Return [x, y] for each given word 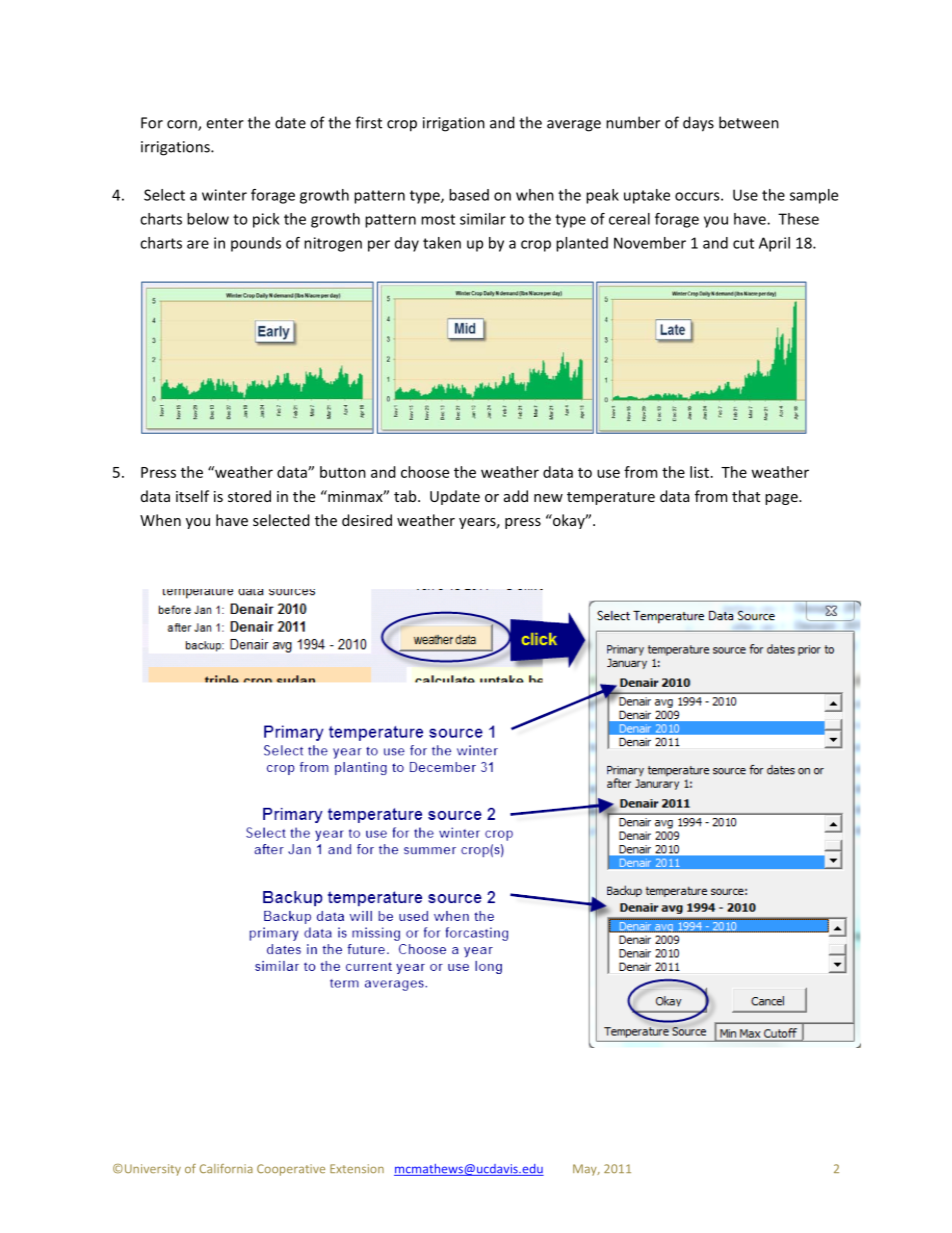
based [469, 195]
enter [225, 123]
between [749, 122]
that [746, 496]
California [226, 1168]
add [516, 496]
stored [249, 496]
